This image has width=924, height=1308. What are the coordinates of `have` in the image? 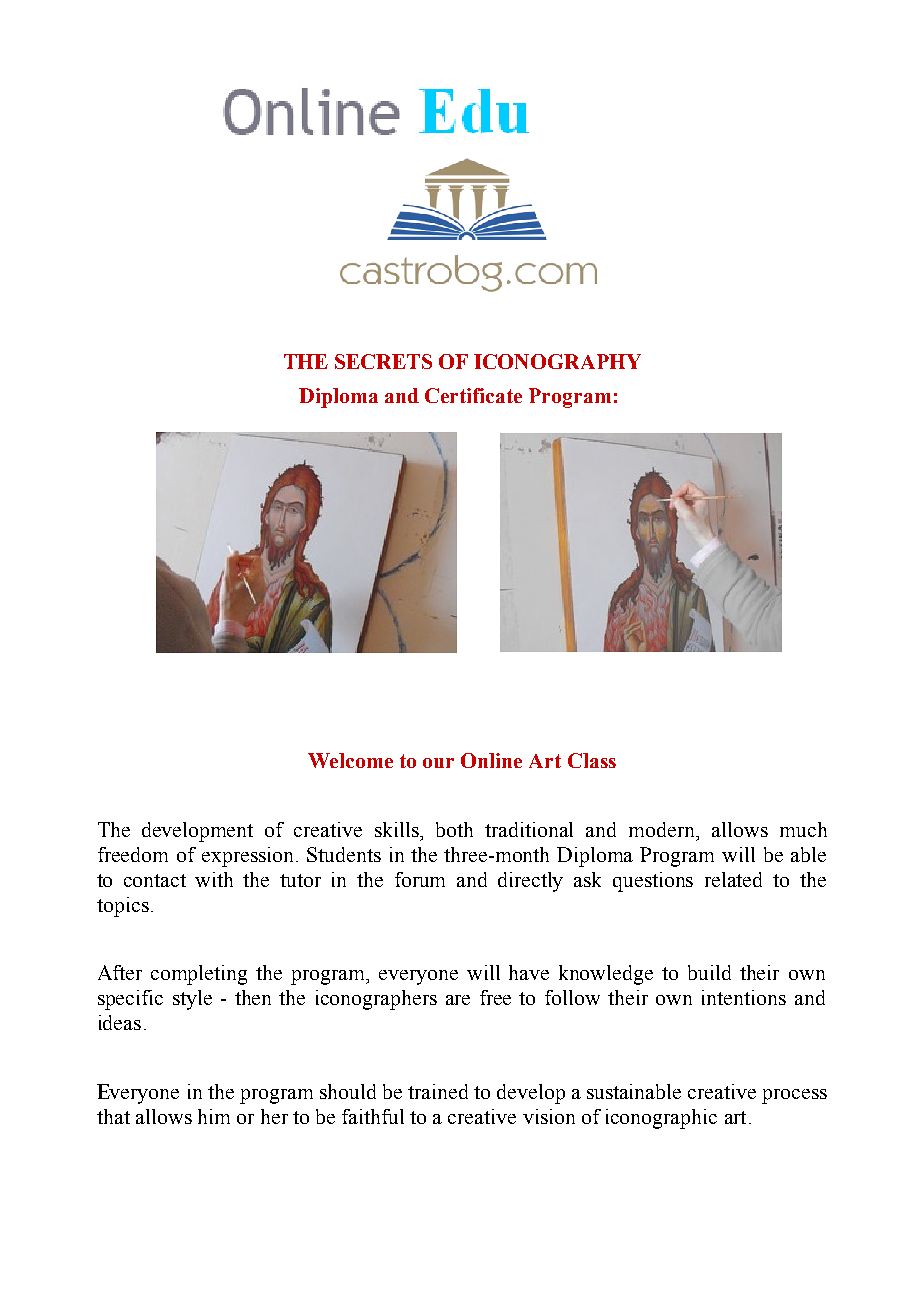 It's located at (529, 972).
